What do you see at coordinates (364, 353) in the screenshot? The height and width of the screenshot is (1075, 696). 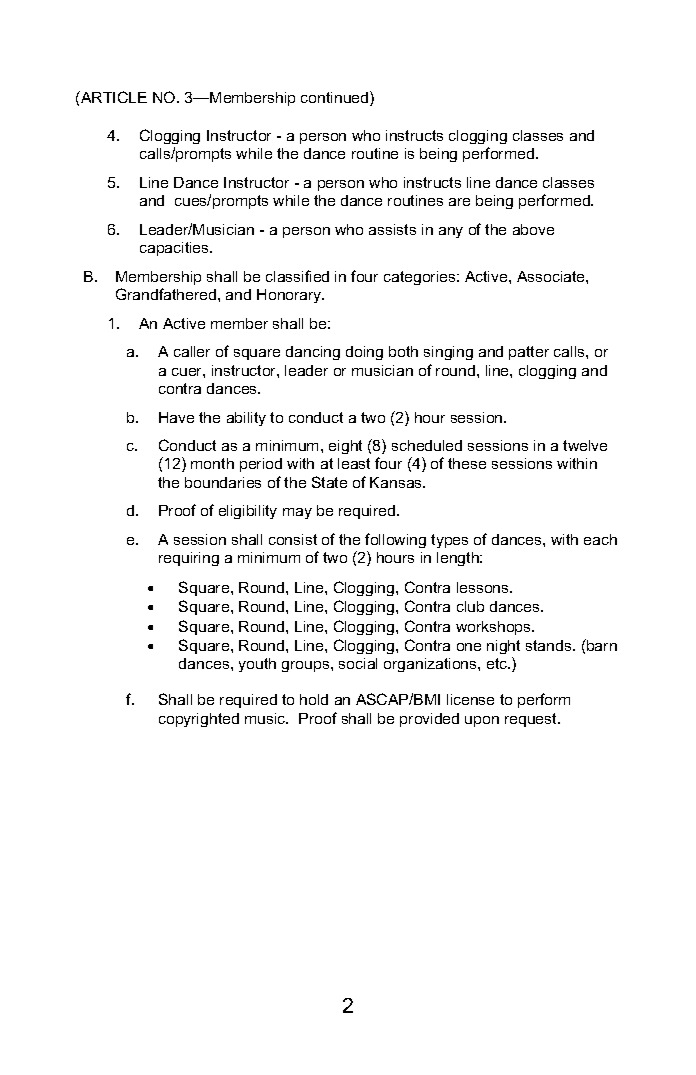 I see `doing` at bounding box center [364, 353].
